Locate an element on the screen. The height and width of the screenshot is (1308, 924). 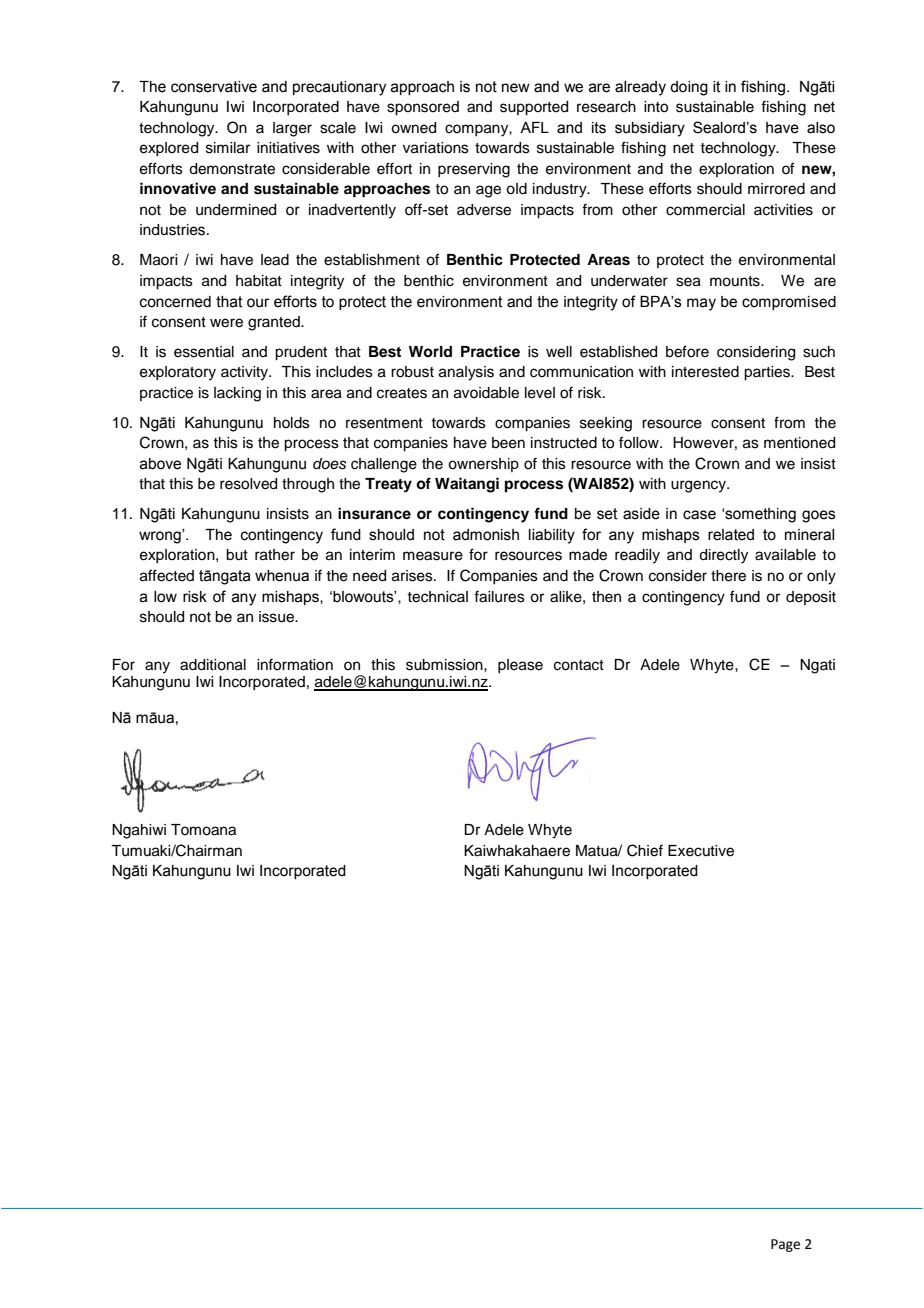
there is located at coordinates (728, 576).
